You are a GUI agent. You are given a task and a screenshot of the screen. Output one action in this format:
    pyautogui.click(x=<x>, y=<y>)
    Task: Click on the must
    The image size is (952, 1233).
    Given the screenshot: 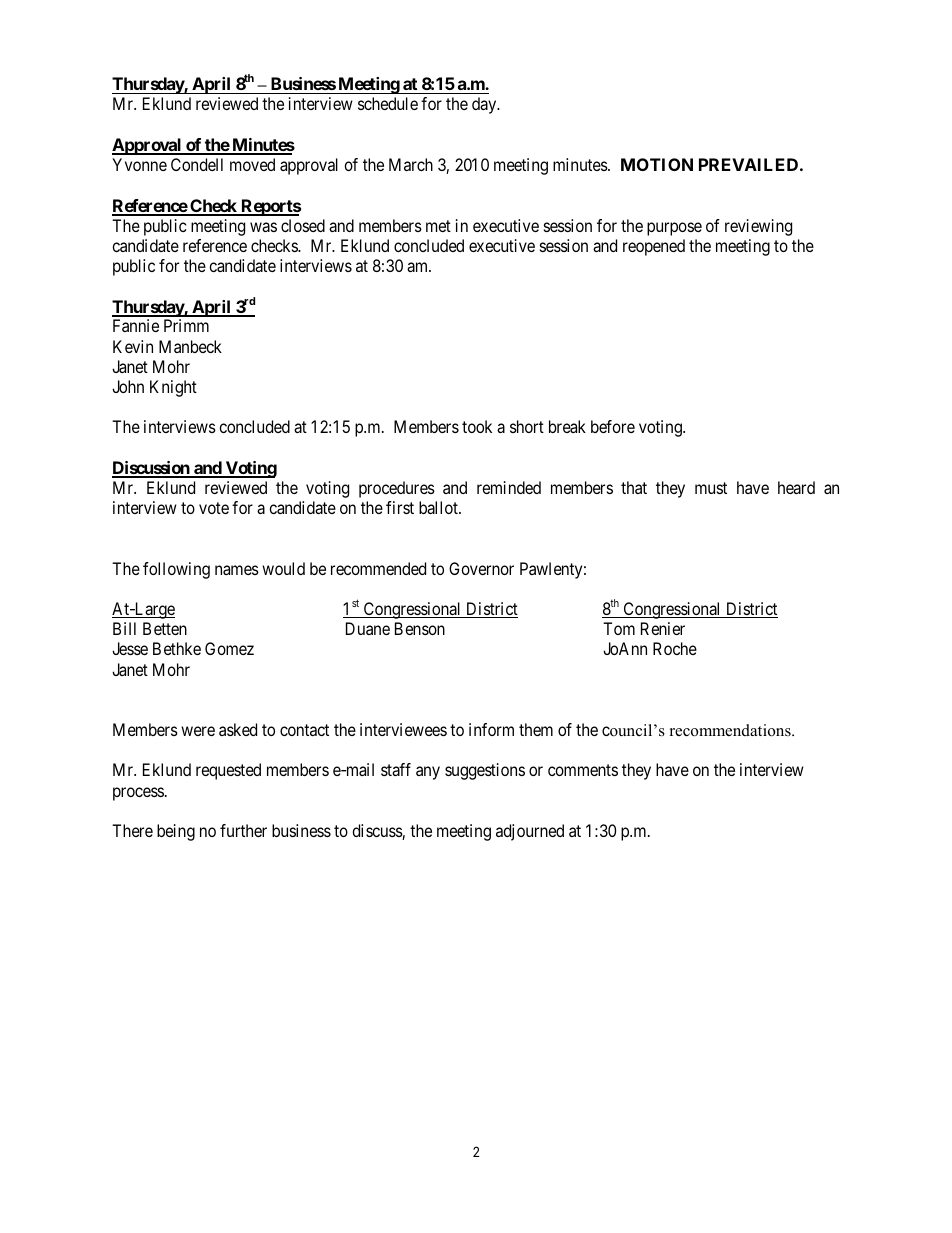 What is the action you would take?
    pyautogui.click(x=711, y=488)
